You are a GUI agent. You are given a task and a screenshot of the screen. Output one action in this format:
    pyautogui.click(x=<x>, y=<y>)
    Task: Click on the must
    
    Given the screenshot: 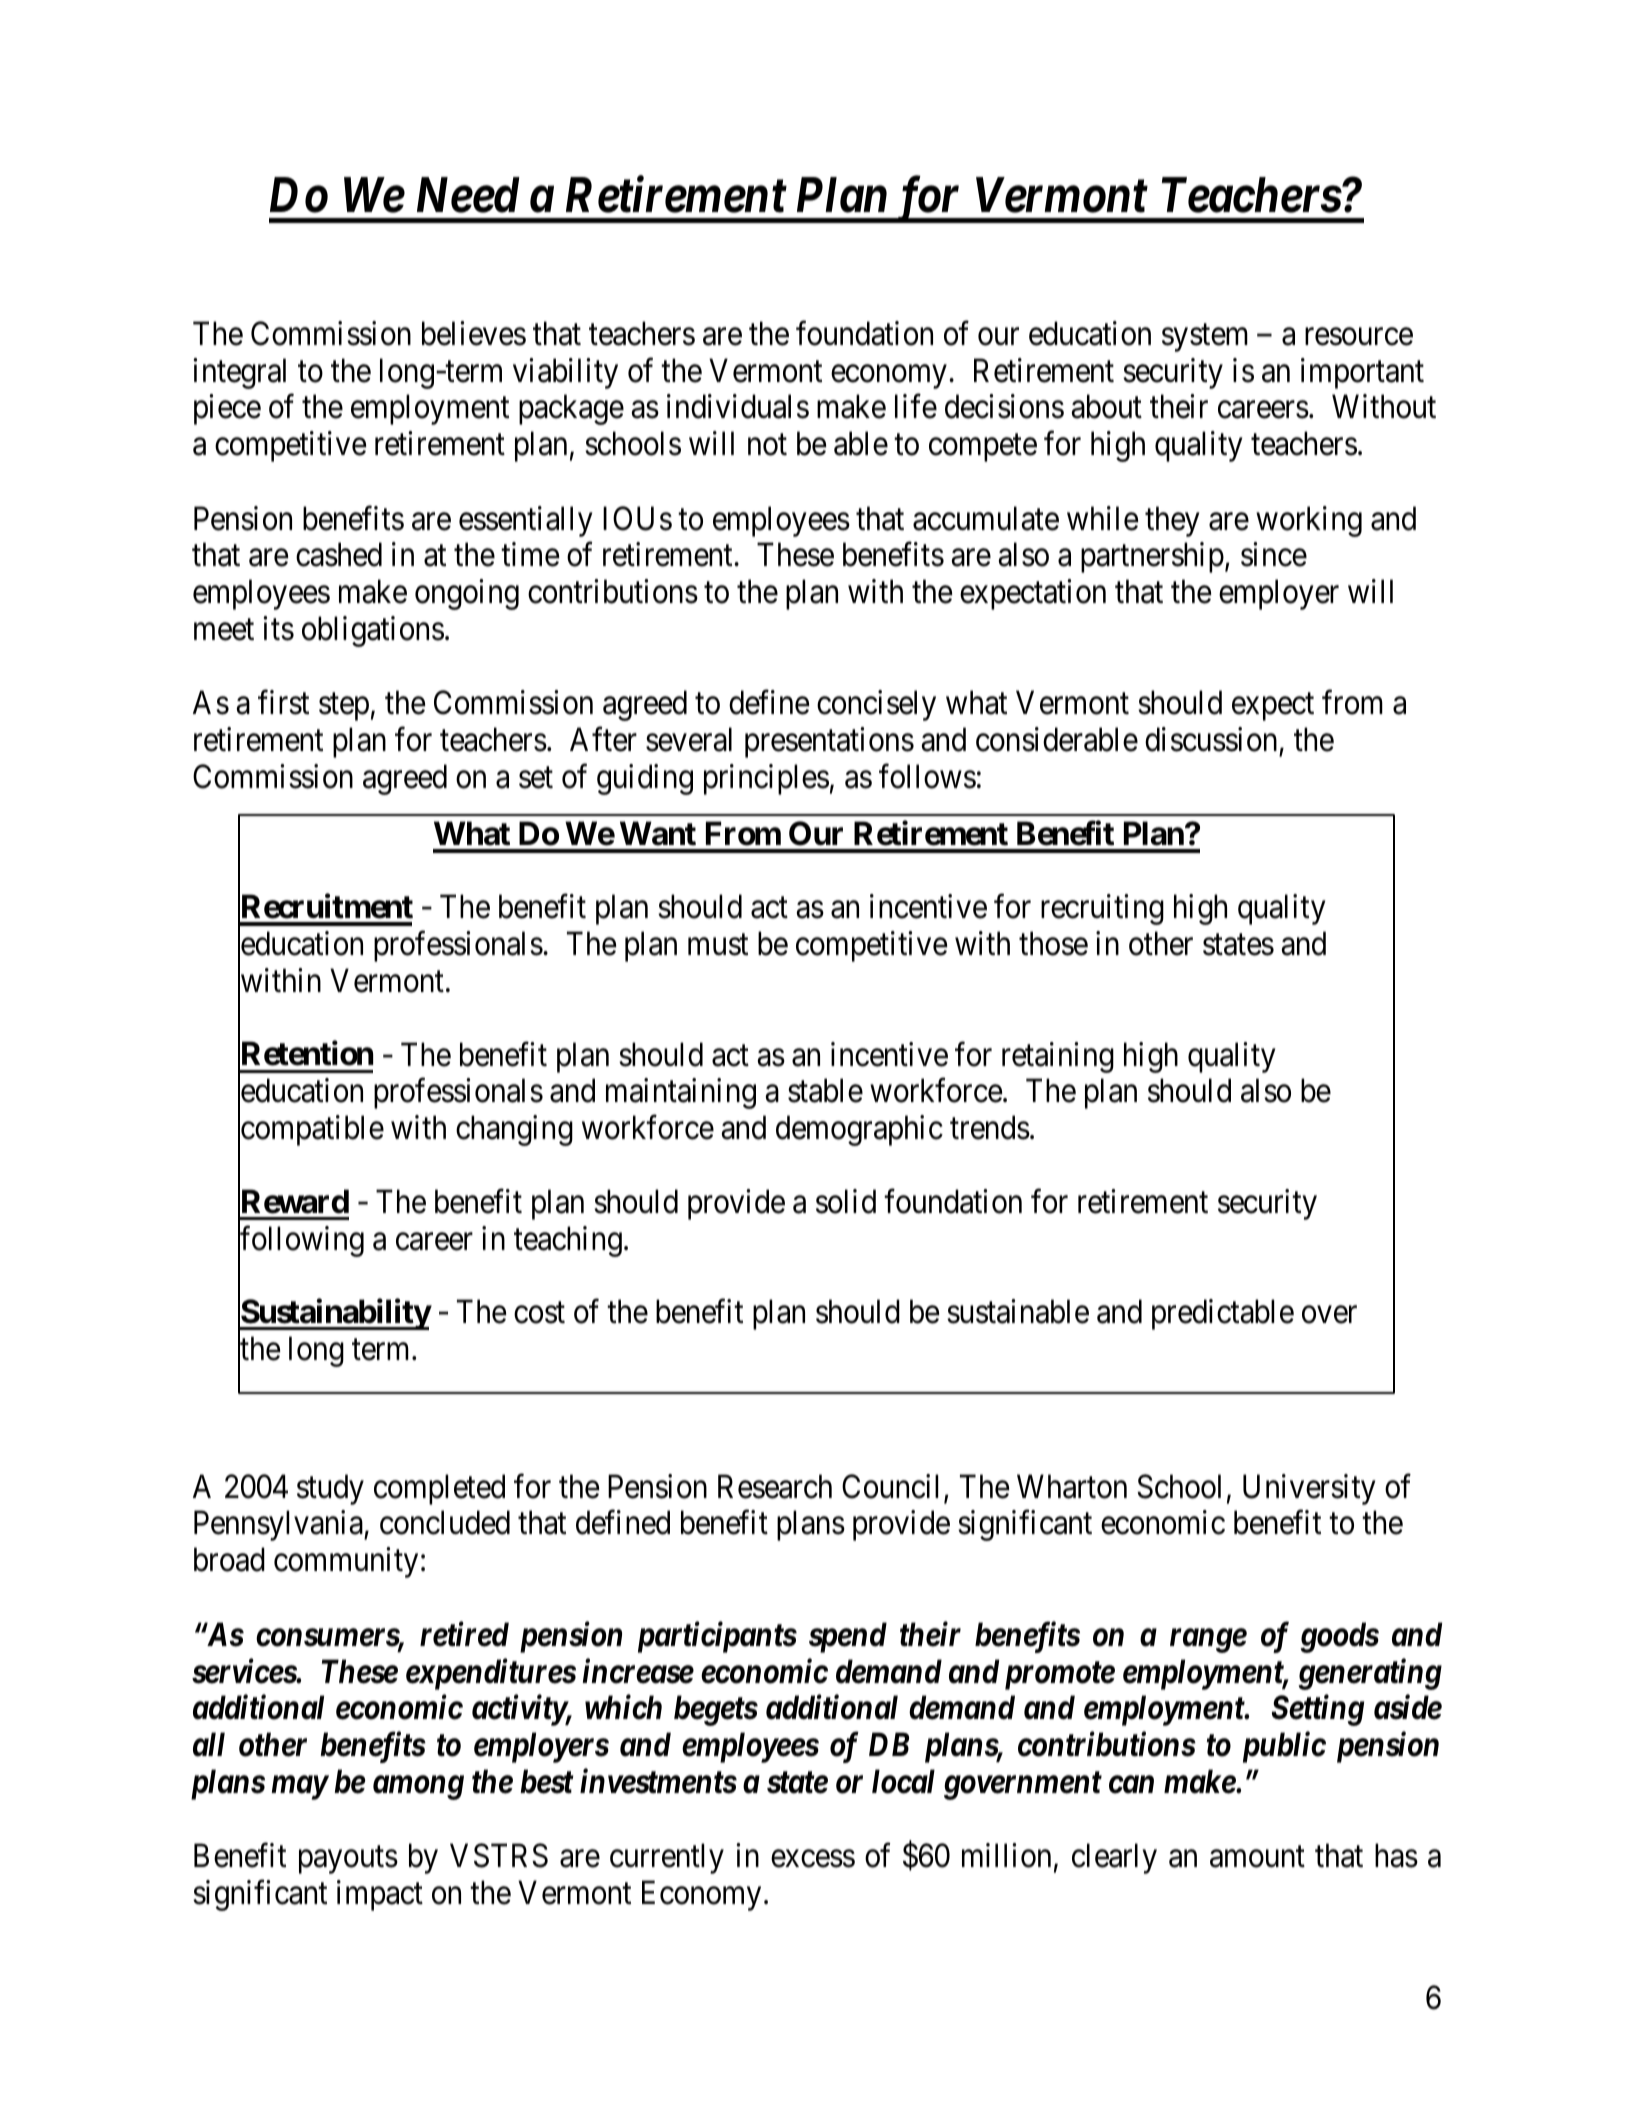 What is the action you would take?
    pyautogui.click(x=718, y=945)
